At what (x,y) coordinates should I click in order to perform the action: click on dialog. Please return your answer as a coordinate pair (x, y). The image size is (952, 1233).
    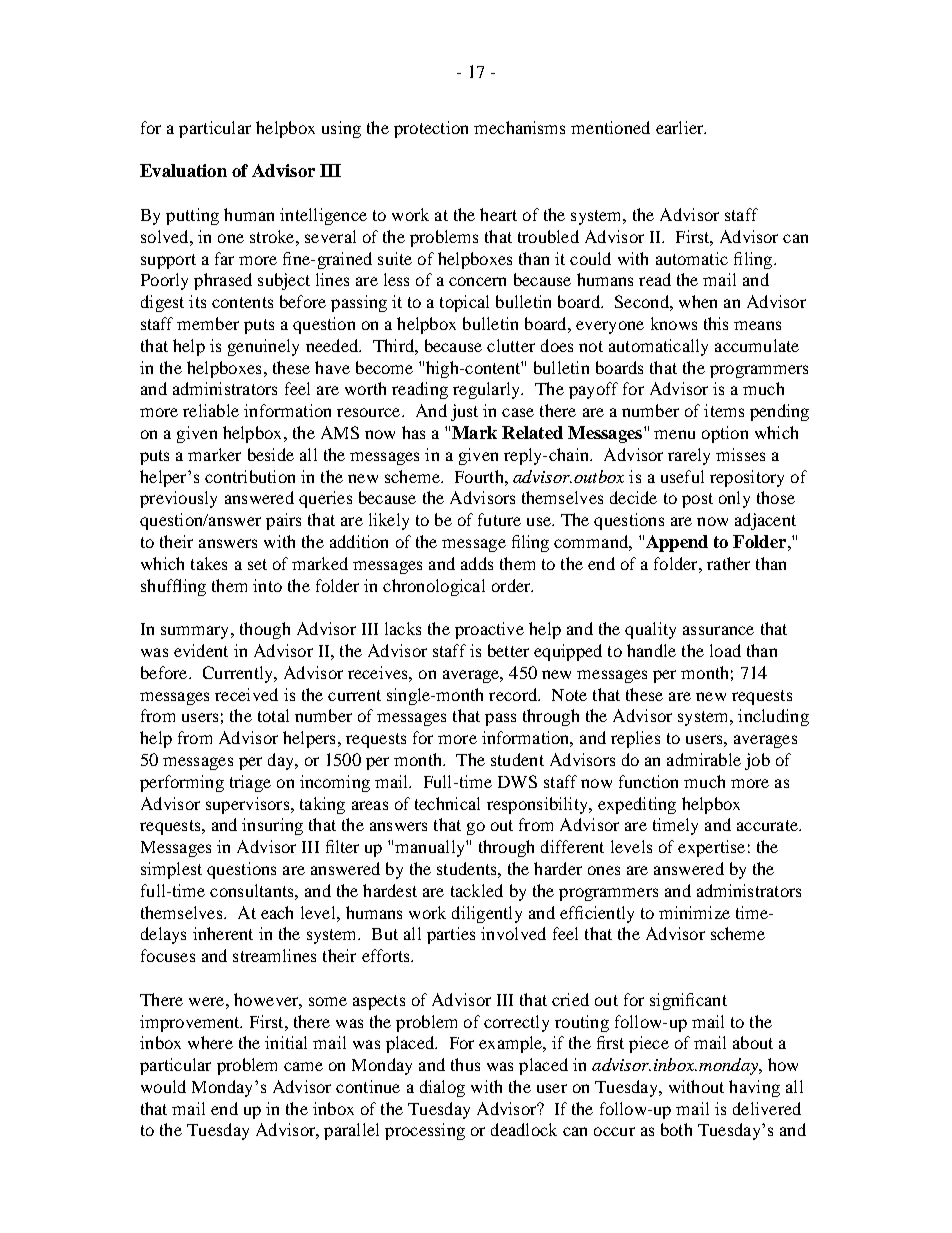
    Looking at the image, I should click on (442, 1088).
